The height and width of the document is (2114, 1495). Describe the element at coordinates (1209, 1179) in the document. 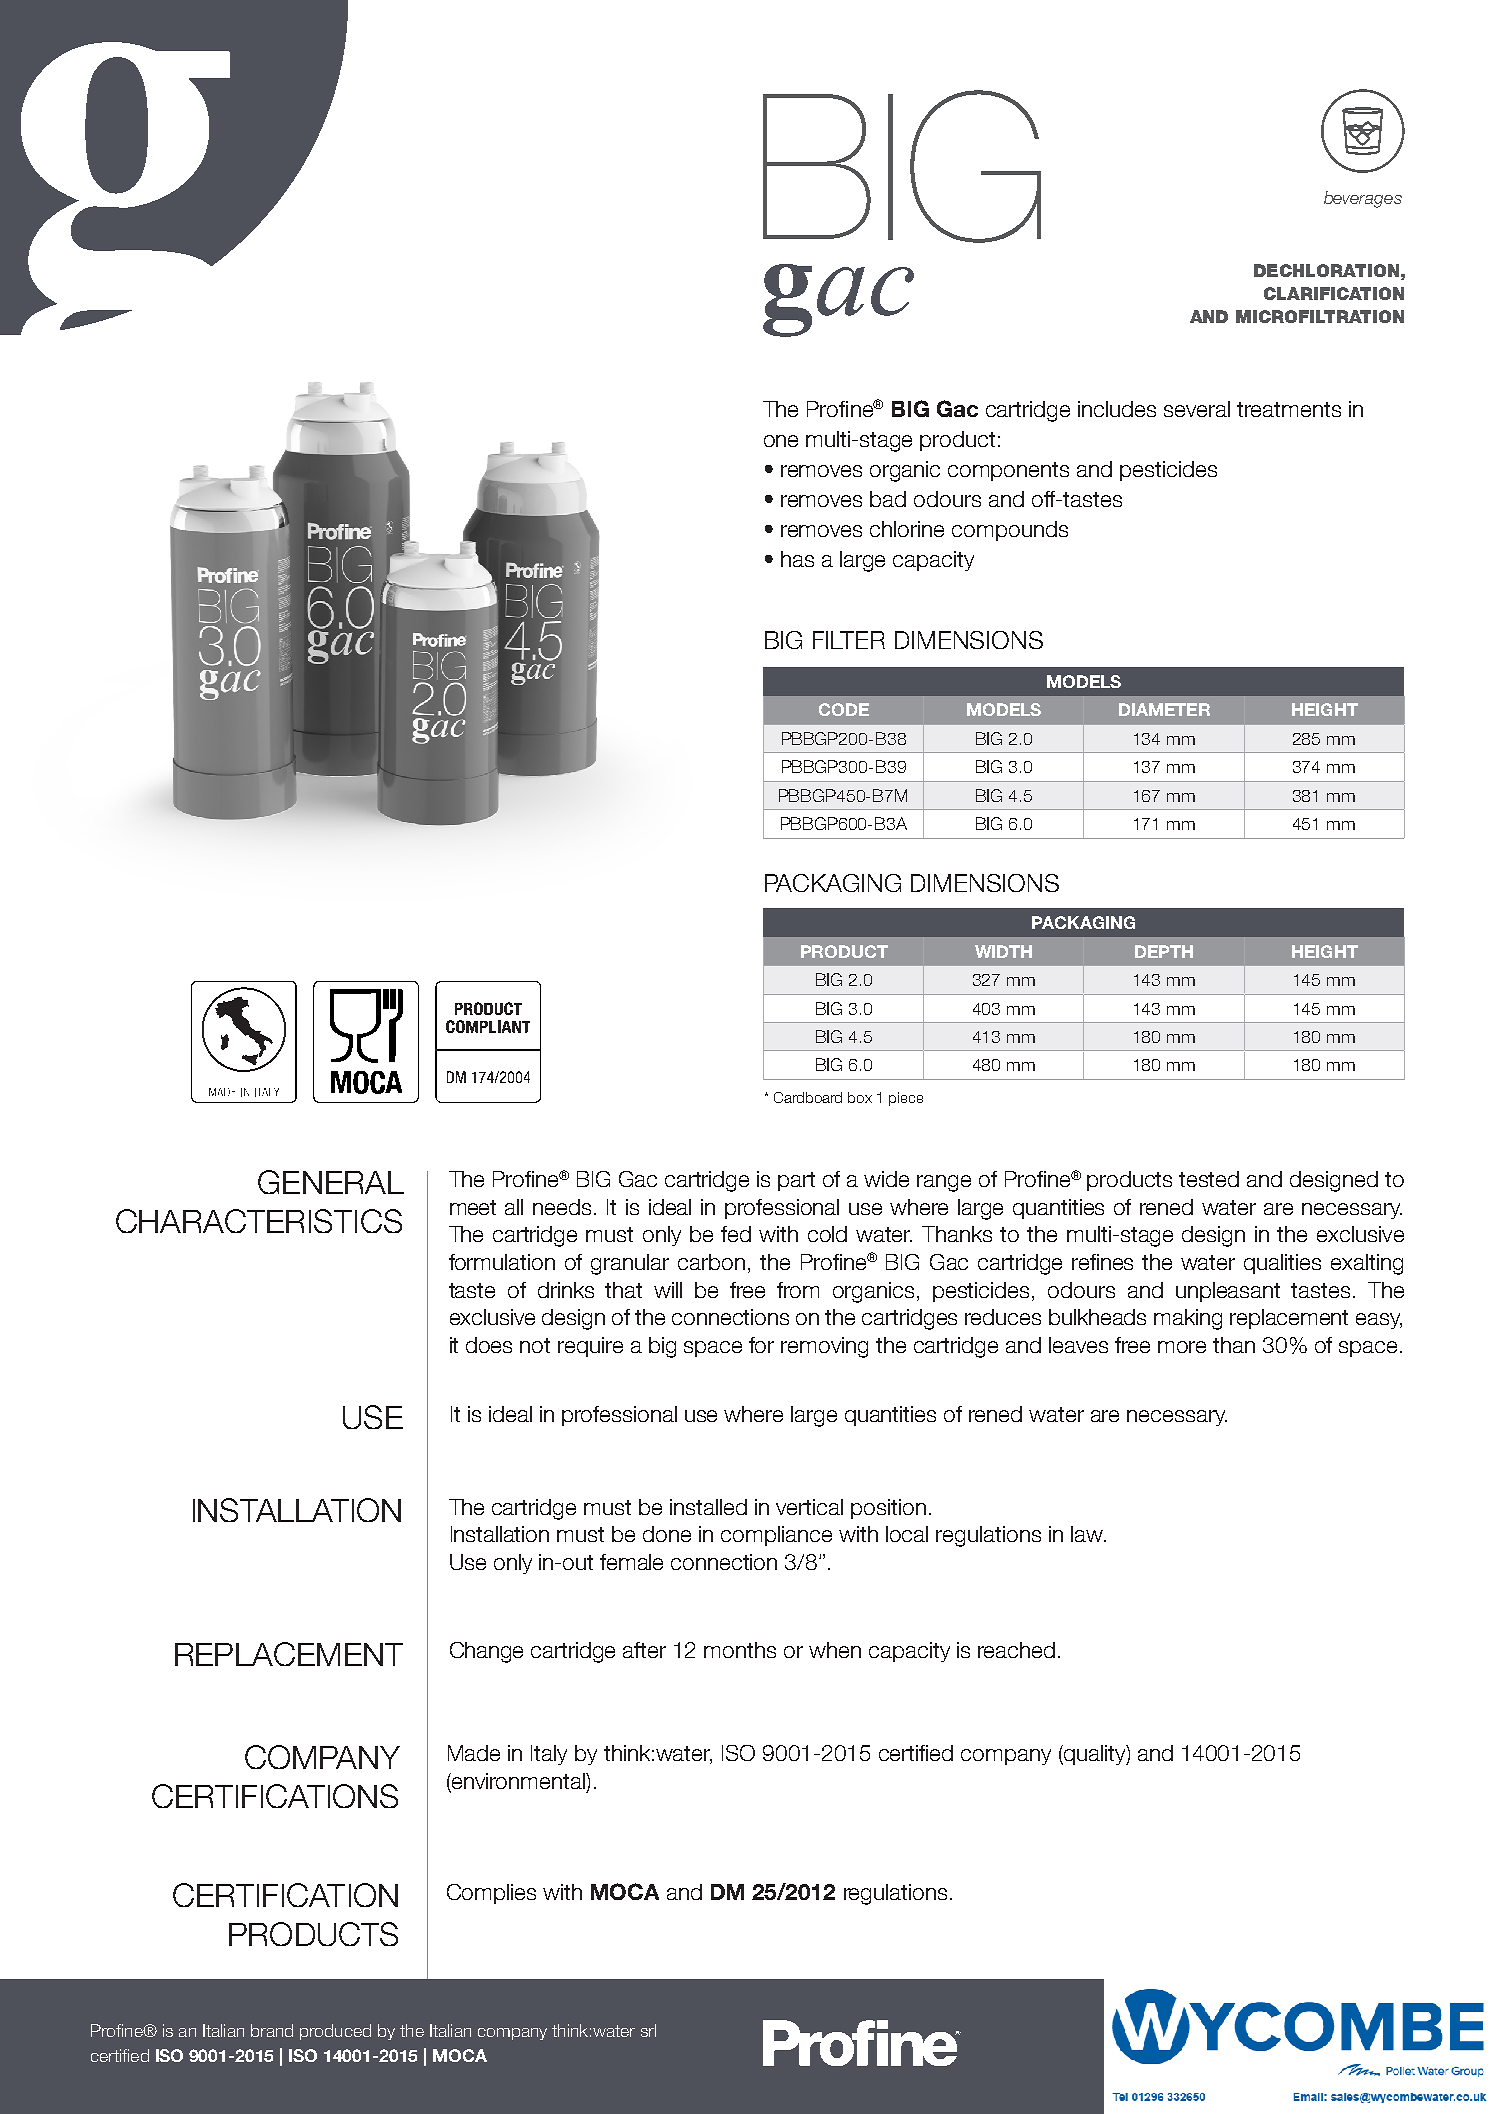

I see `tested` at that location.
